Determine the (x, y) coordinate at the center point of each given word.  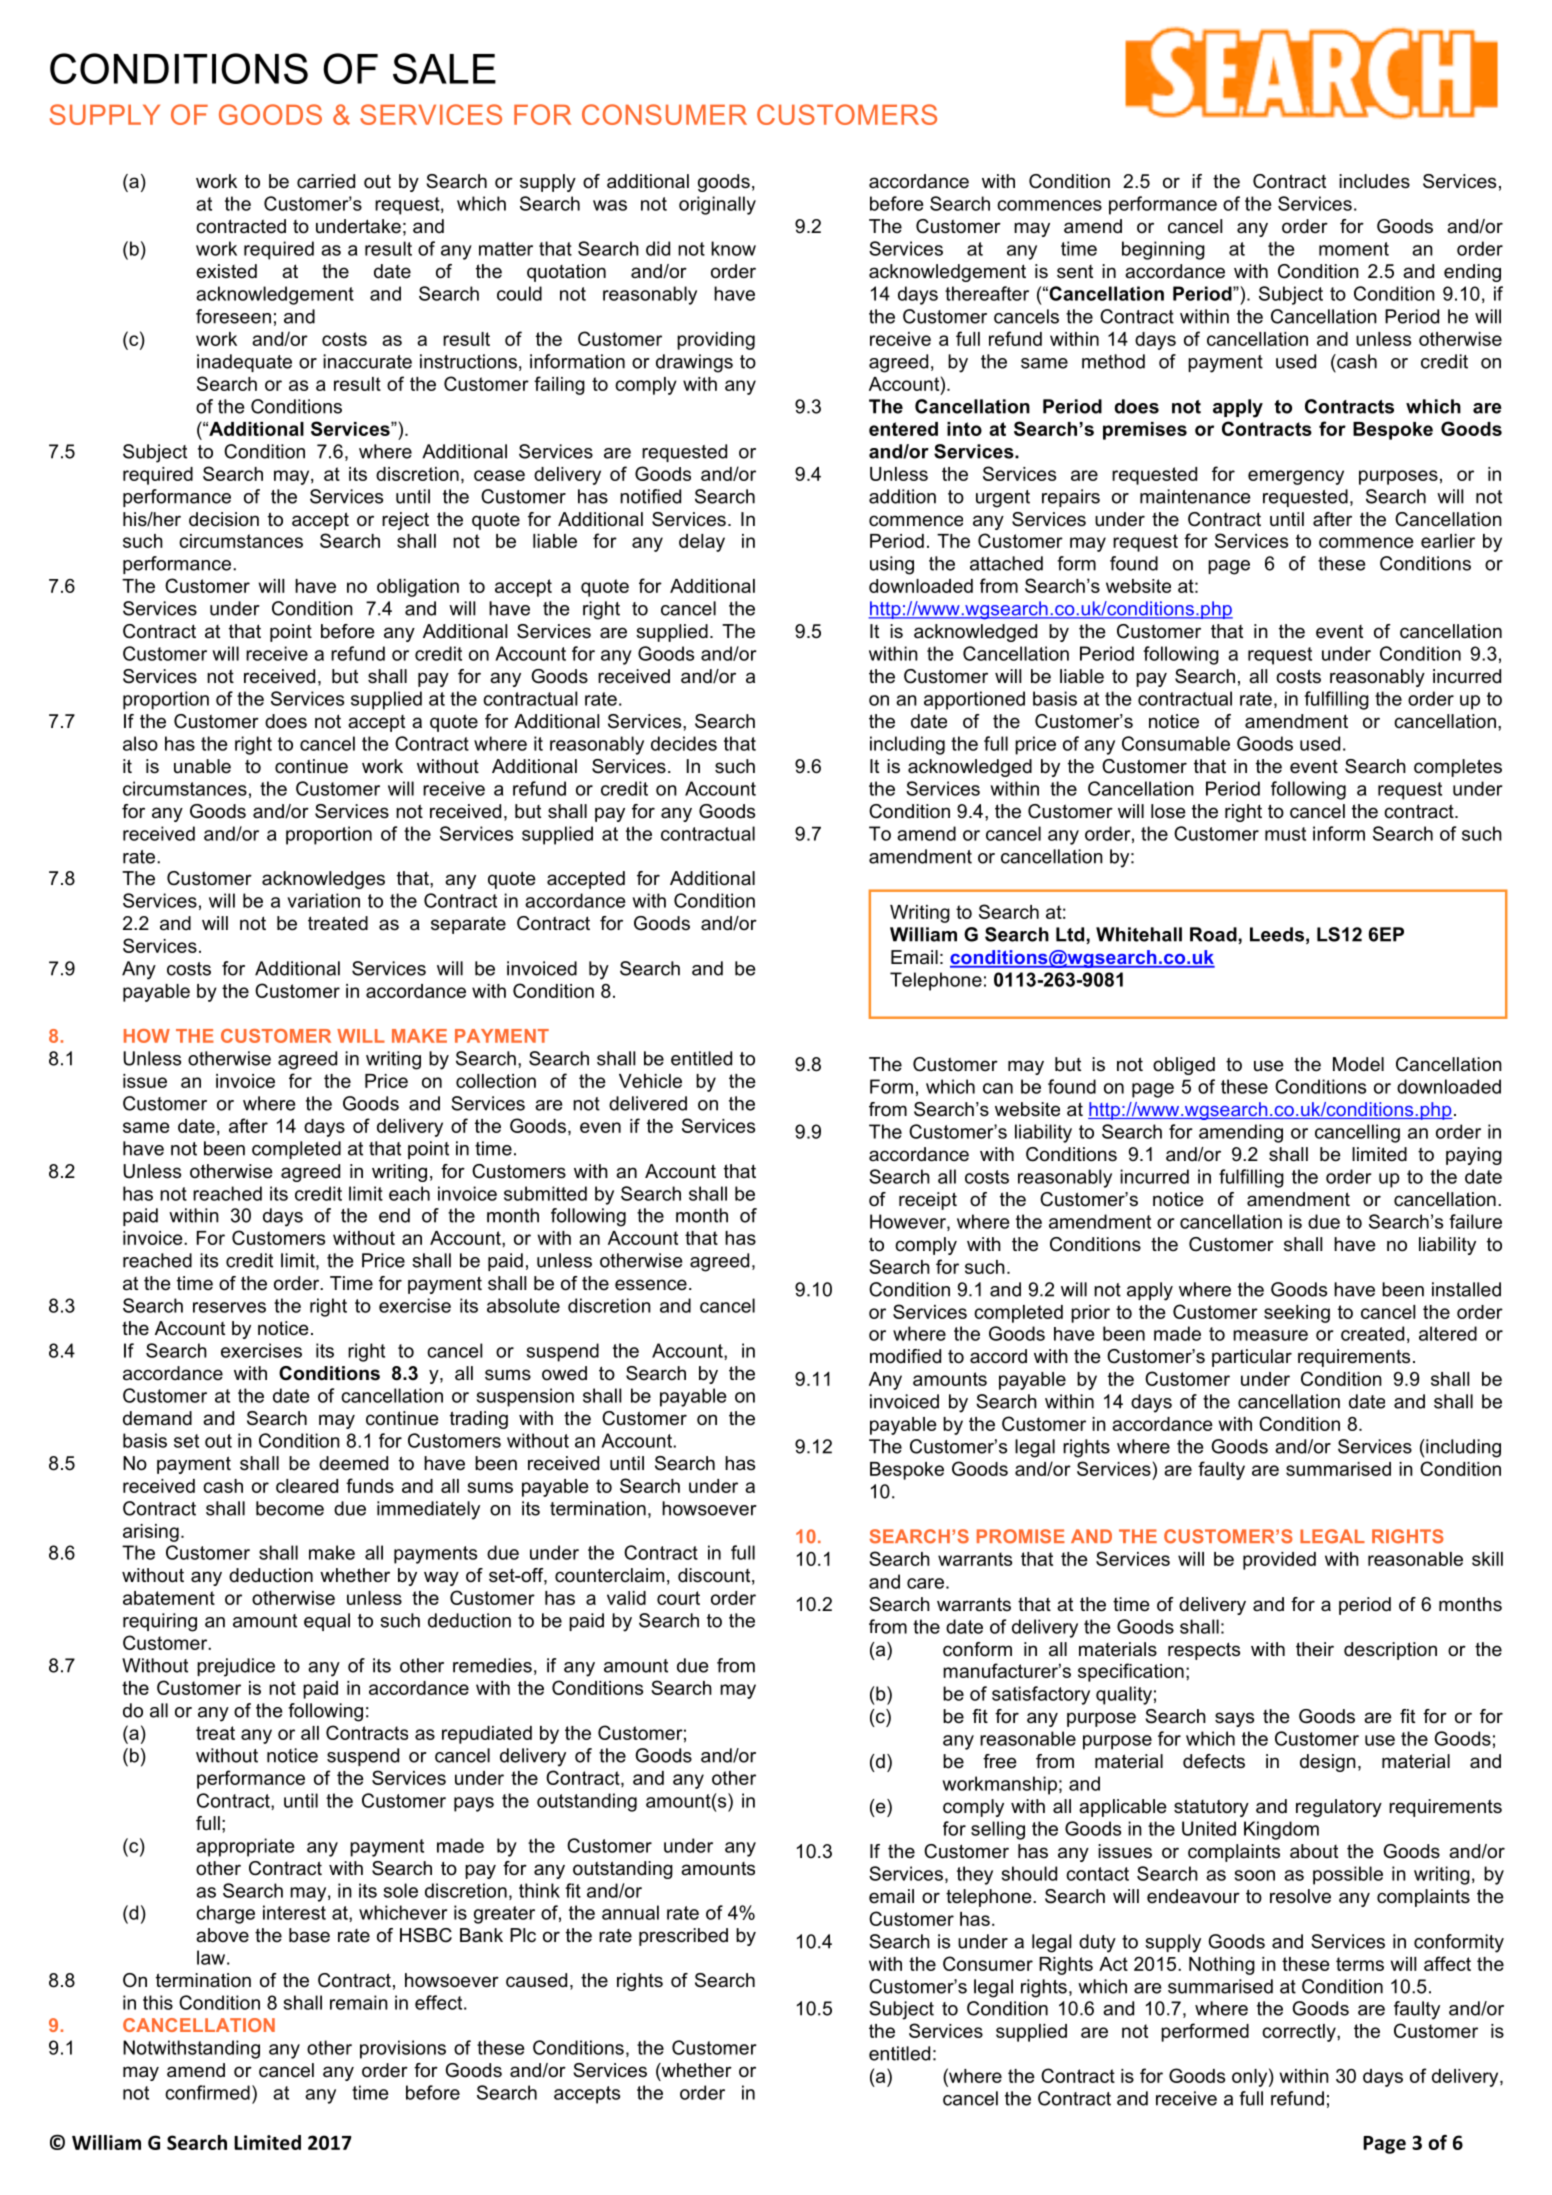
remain (359, 2002)
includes (1374, 181)
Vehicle (650, 1081)
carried (326, 181)
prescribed (683, 1937)
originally (717, 205)
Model (1358, 1064)
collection (496, 1081)
